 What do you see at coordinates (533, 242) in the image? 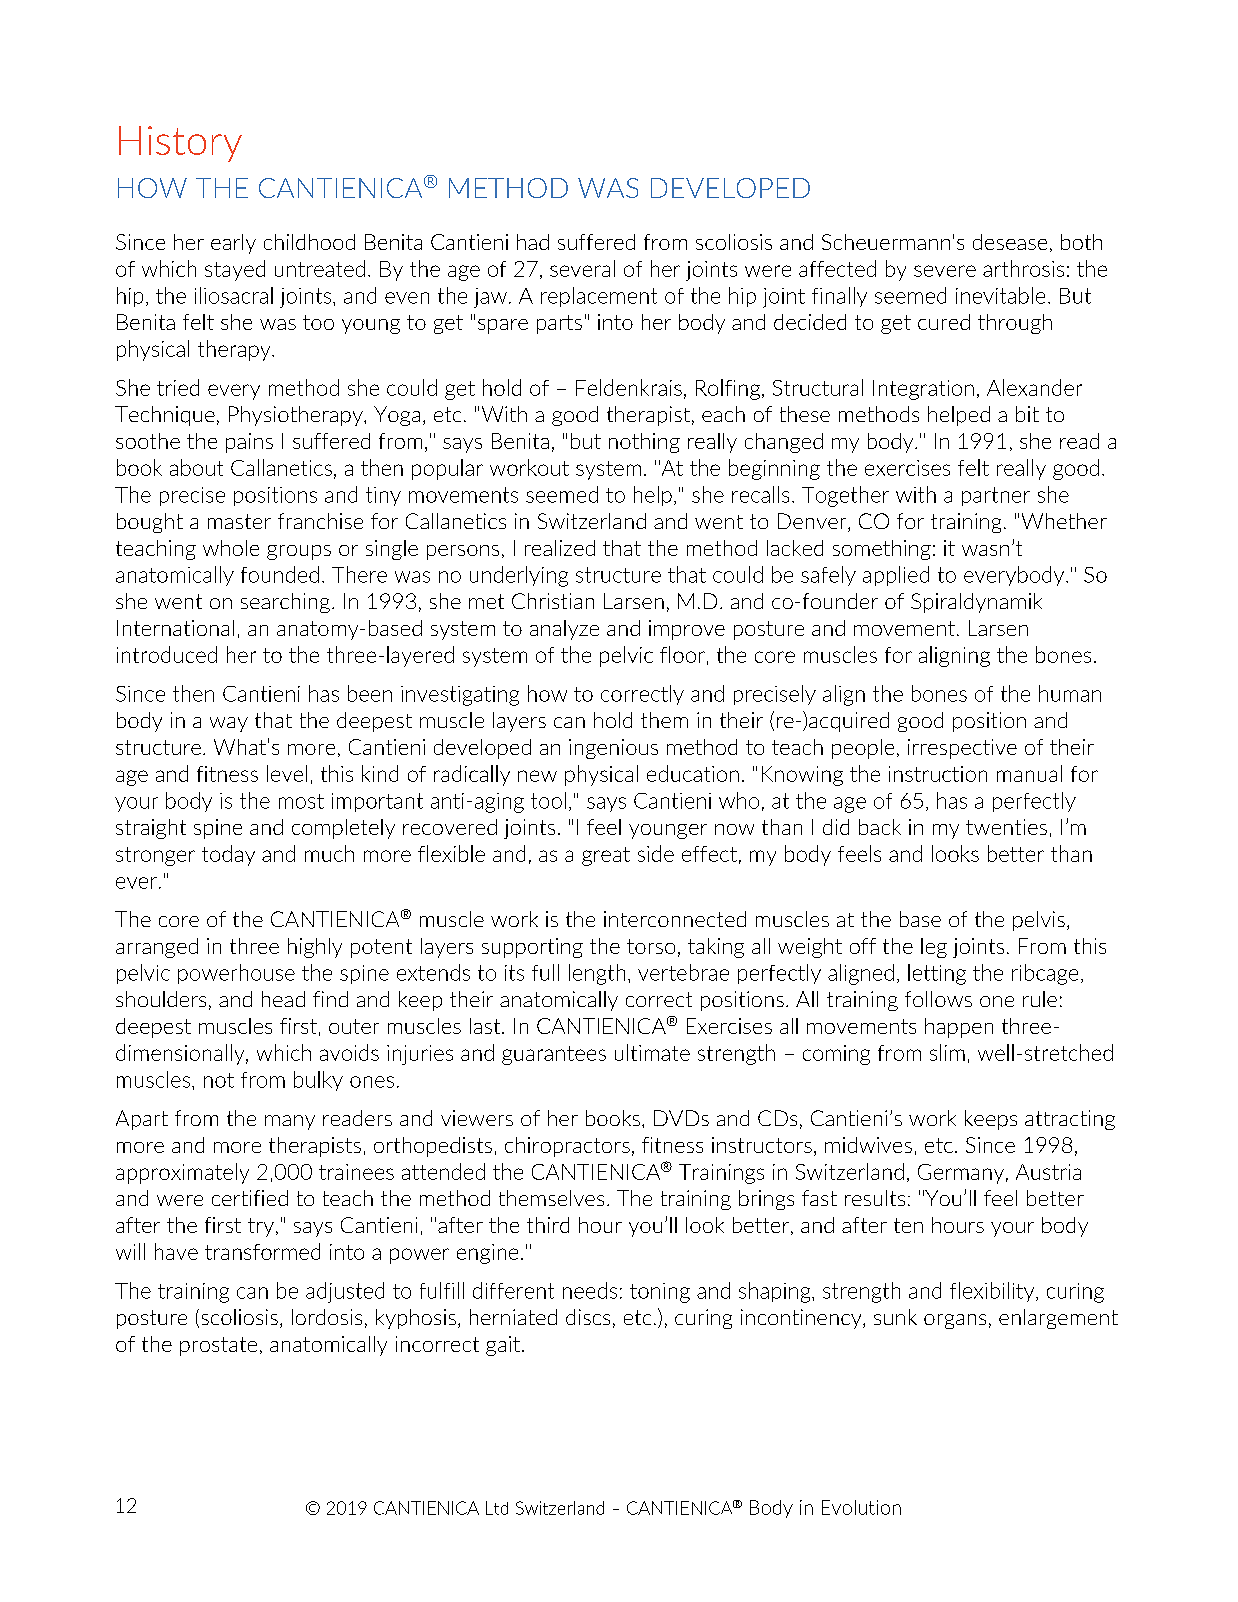
I see `had` at bounding box center [533, 242].
